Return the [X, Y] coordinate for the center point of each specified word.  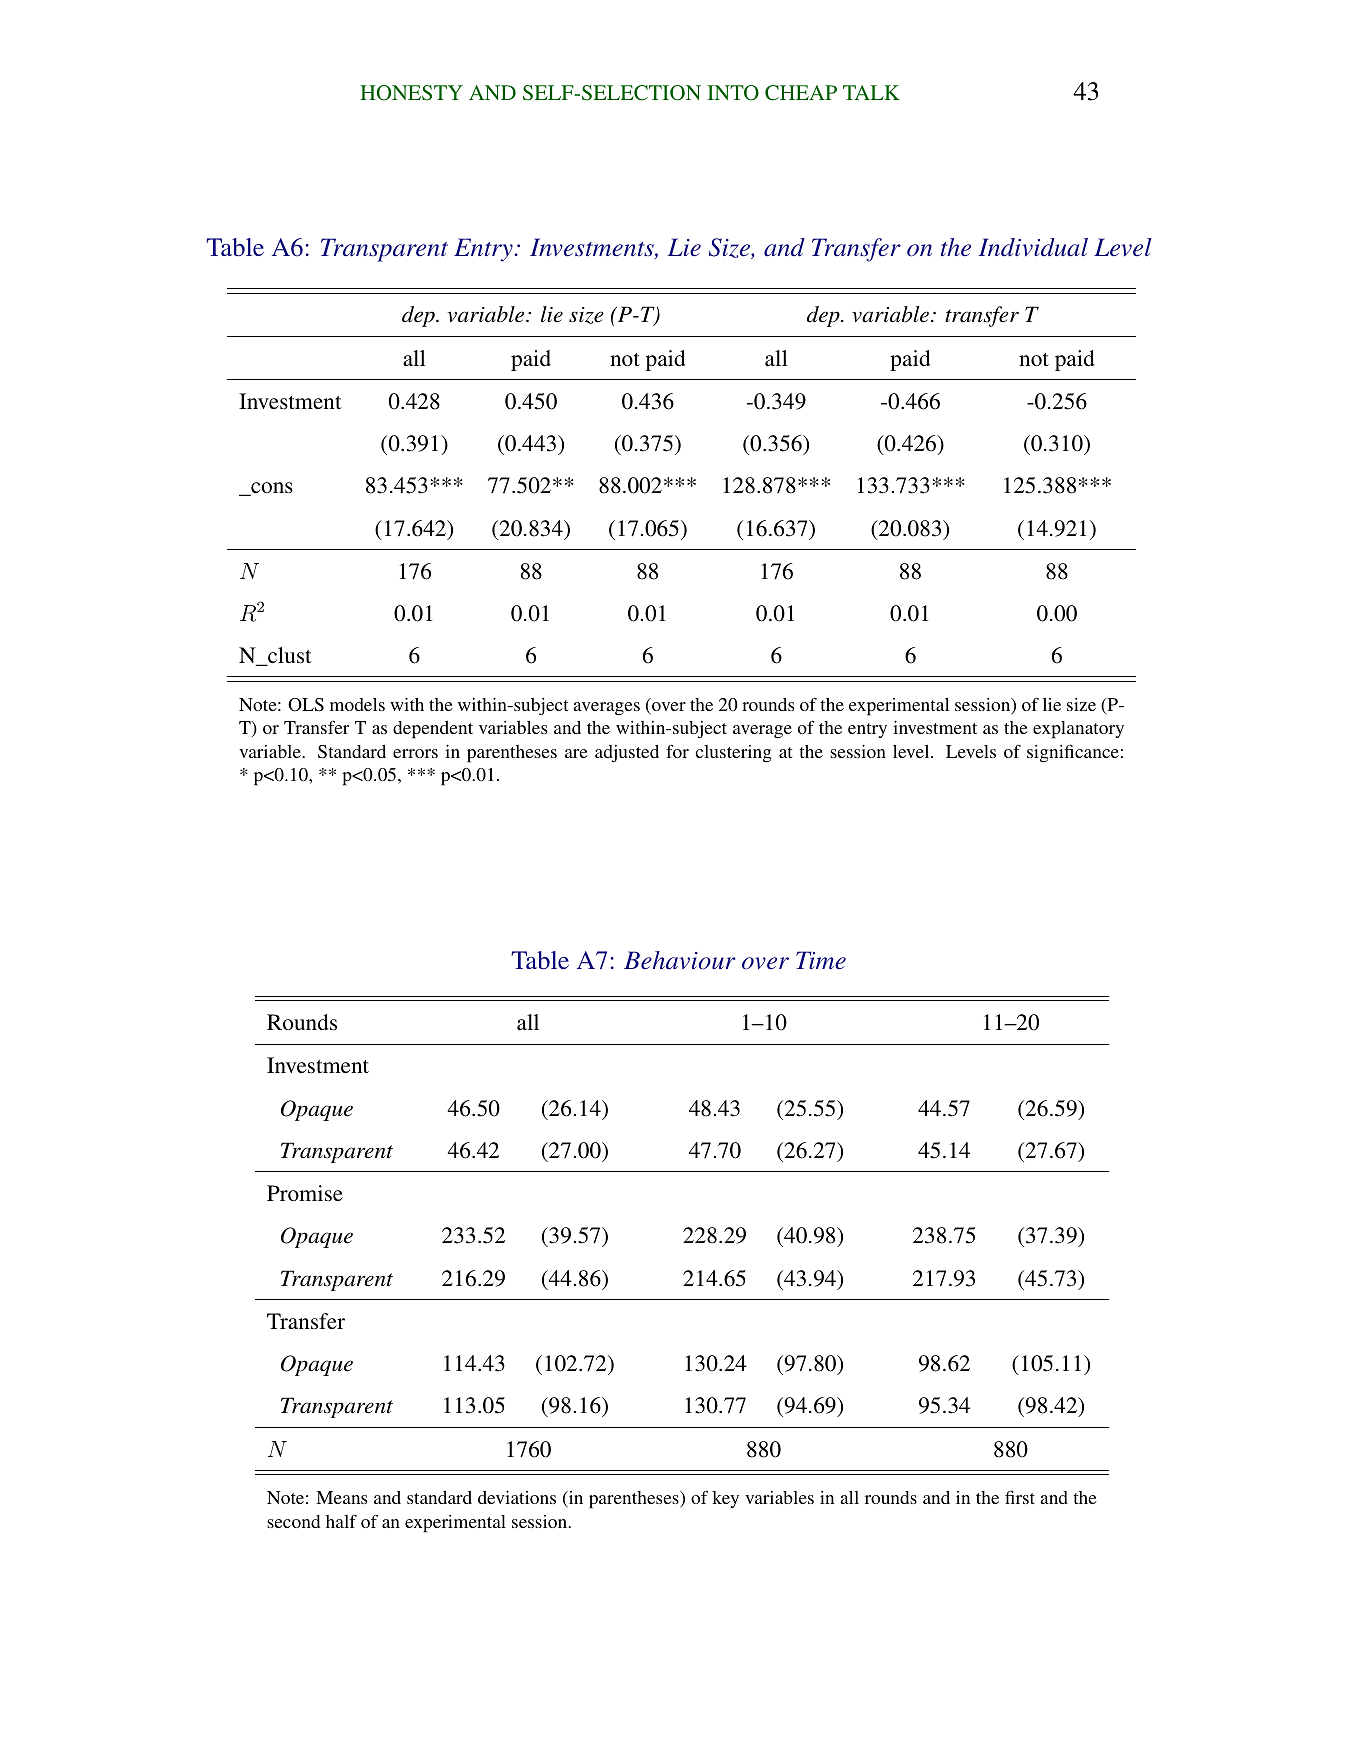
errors [415, 753]
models [357, 704]
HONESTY [411, 93]
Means [341, 1497]
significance [1073, 753]
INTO [733, 93]
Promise [305, 1193]
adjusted [627, 753]
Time [821, 960]
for [677, 751]
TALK [871, 92]
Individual [1033, 247]
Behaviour [680, 960]
